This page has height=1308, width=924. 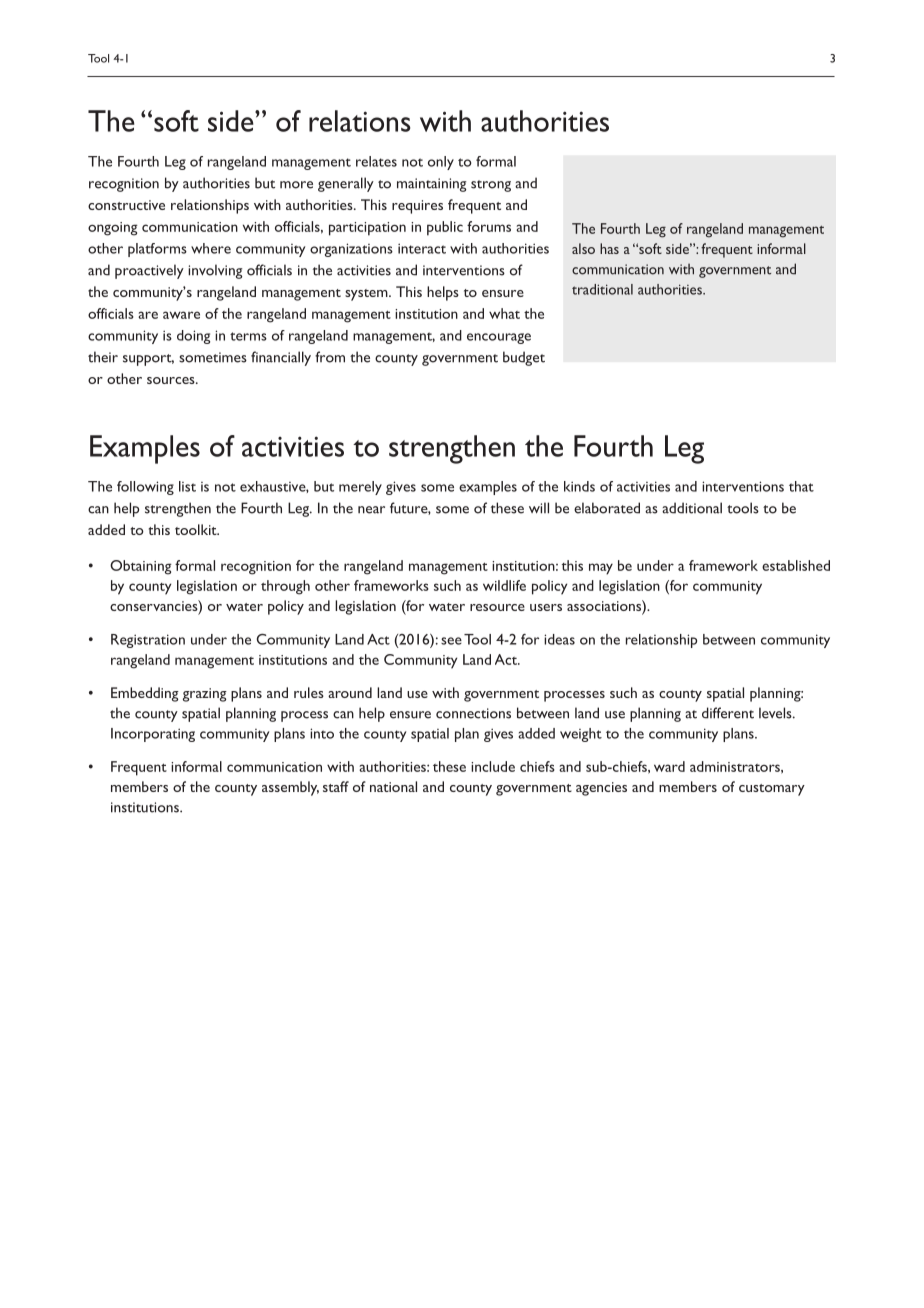 I want to click on has, so click(x=609, y=248).
